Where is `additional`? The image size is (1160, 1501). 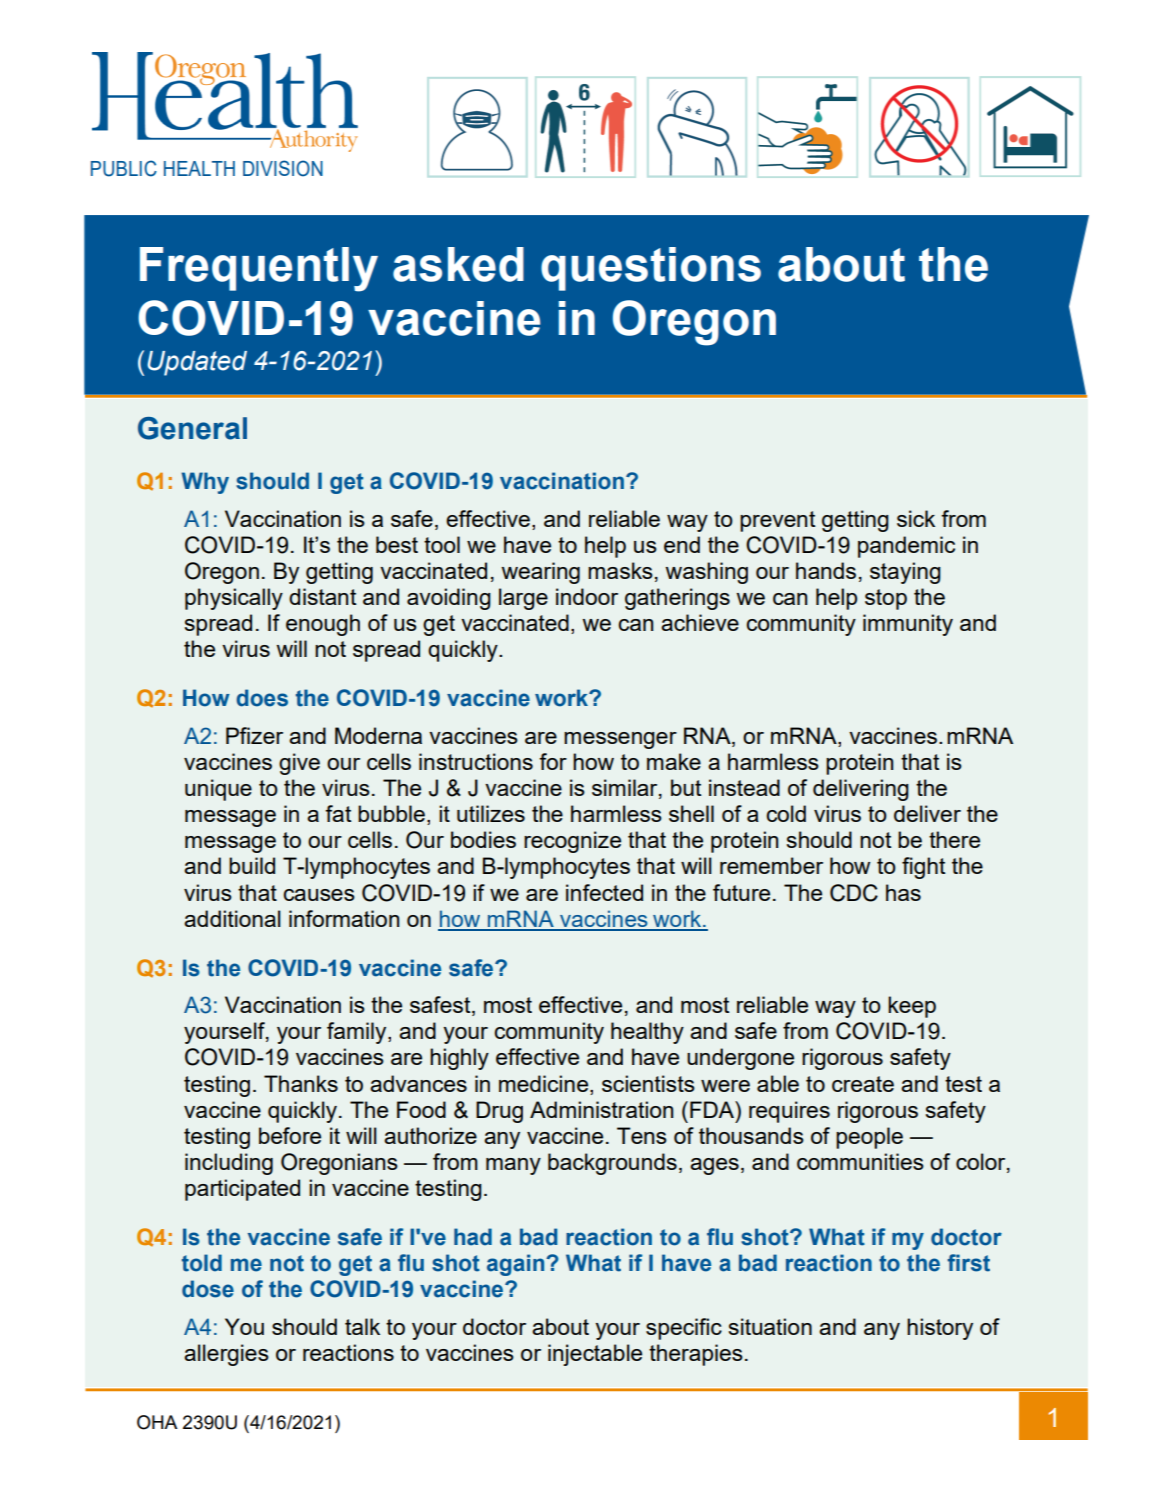
additional is located at coordinates (232, 918).
